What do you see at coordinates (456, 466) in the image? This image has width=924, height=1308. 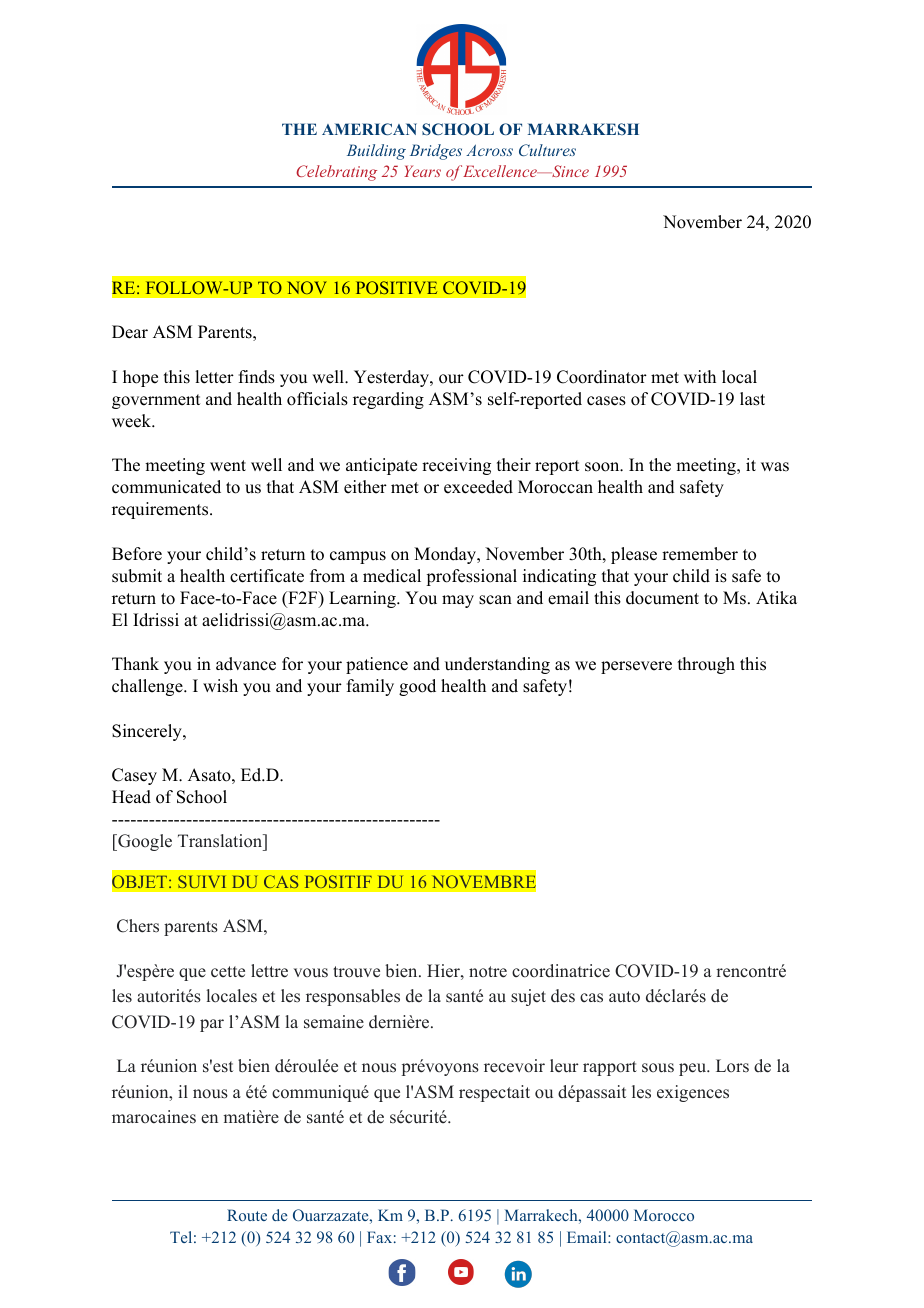 I see `receiving` at bounding box center [456, 466].
